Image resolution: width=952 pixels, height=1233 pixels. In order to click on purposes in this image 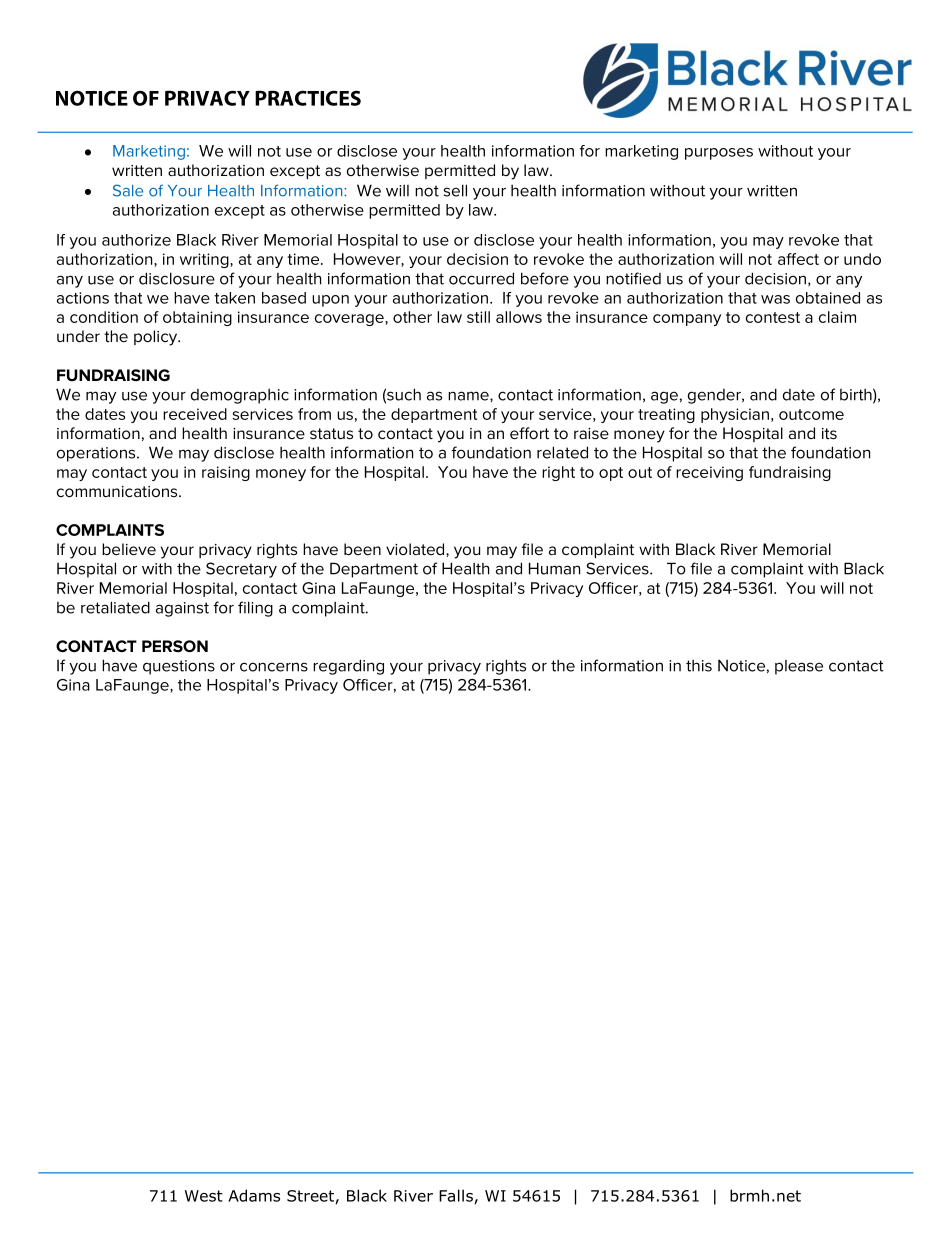, I will do `click(719, 154)`.
